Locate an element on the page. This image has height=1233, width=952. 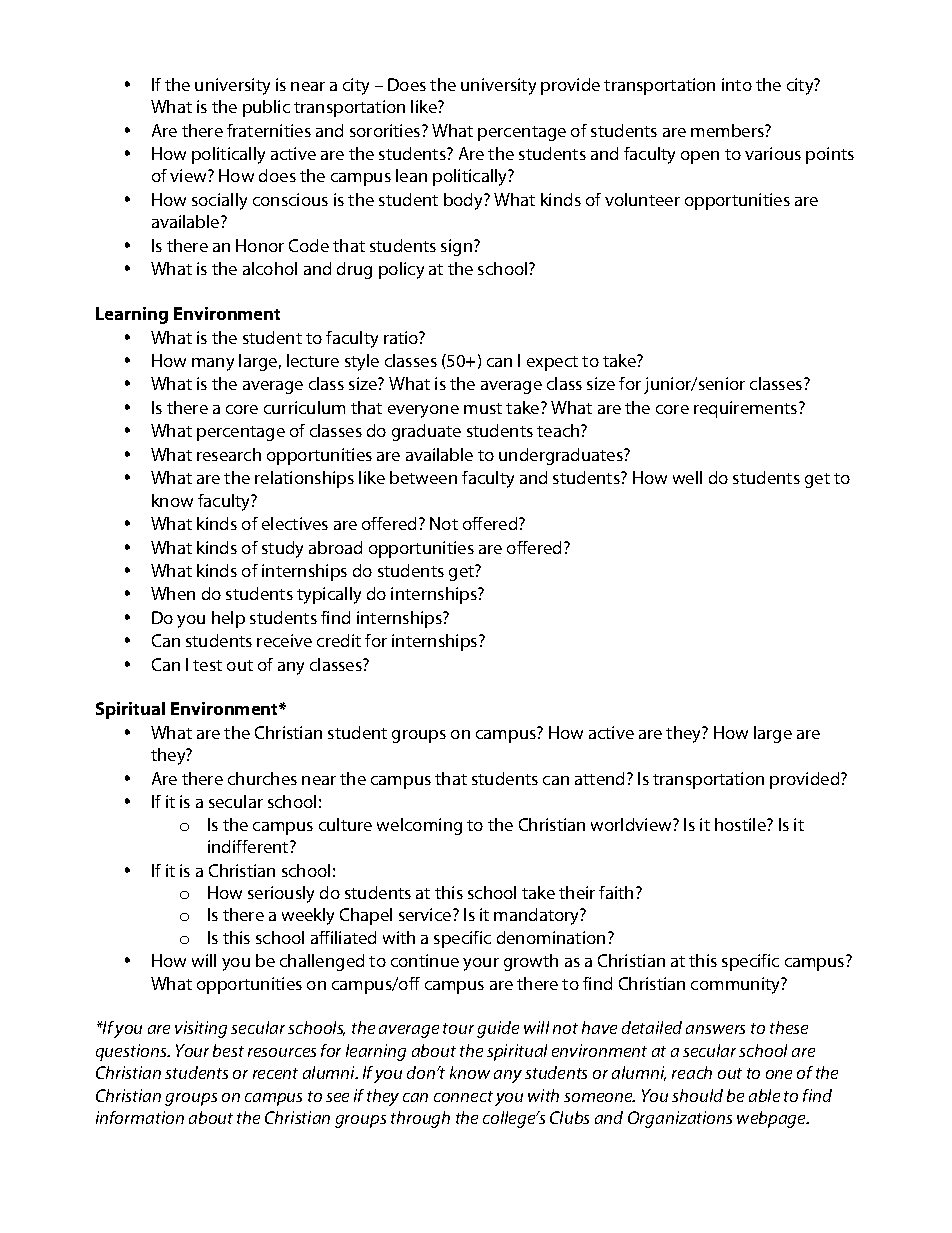
connect is located at coordinates (463, 1096).
